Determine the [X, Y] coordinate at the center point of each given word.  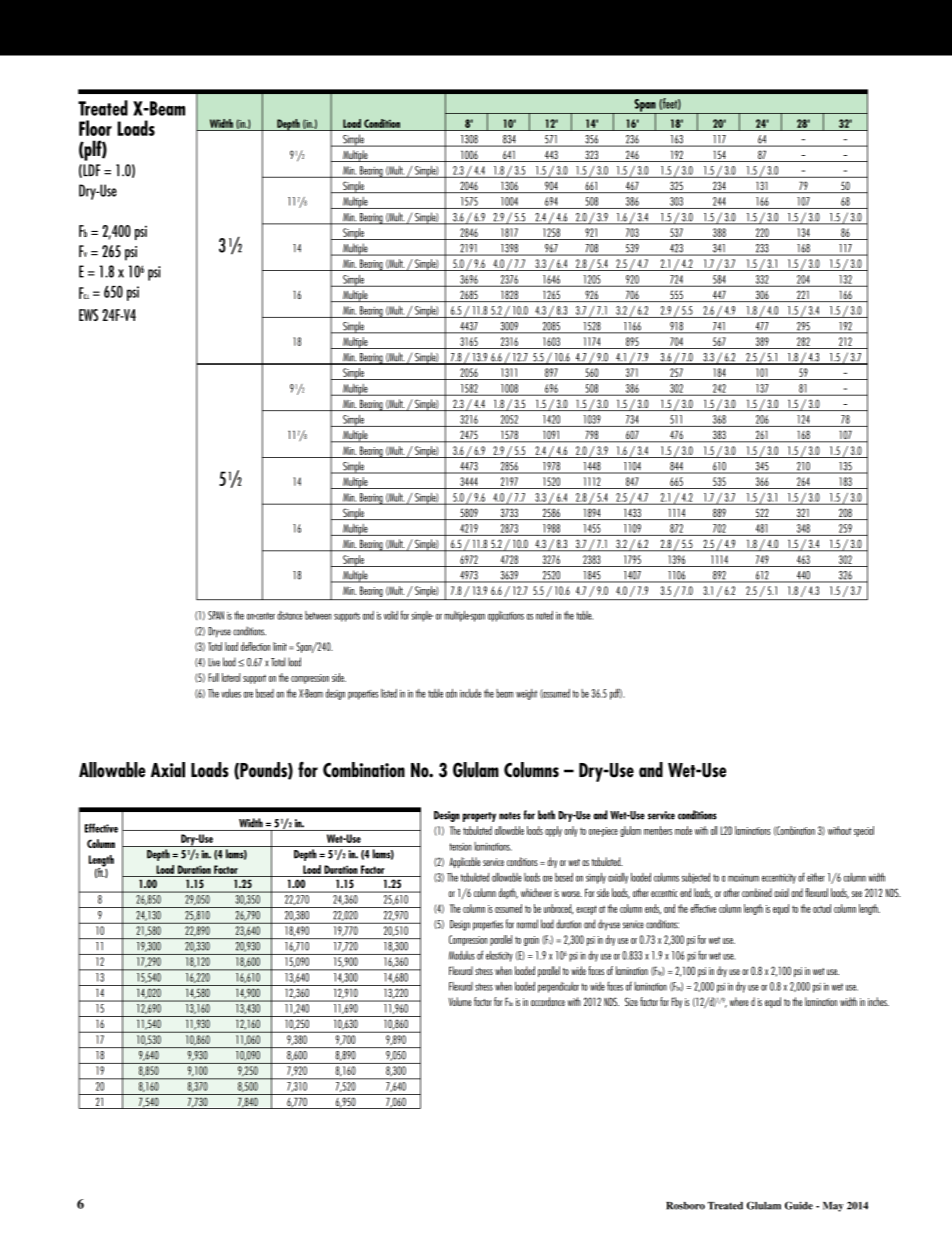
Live [214, 662]
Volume [460, 1001]
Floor [95, 128]
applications [506, 616]
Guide [799, 1205]
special [864, 831]
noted [544, 615]
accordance [548, 1001]
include [470, 693]
